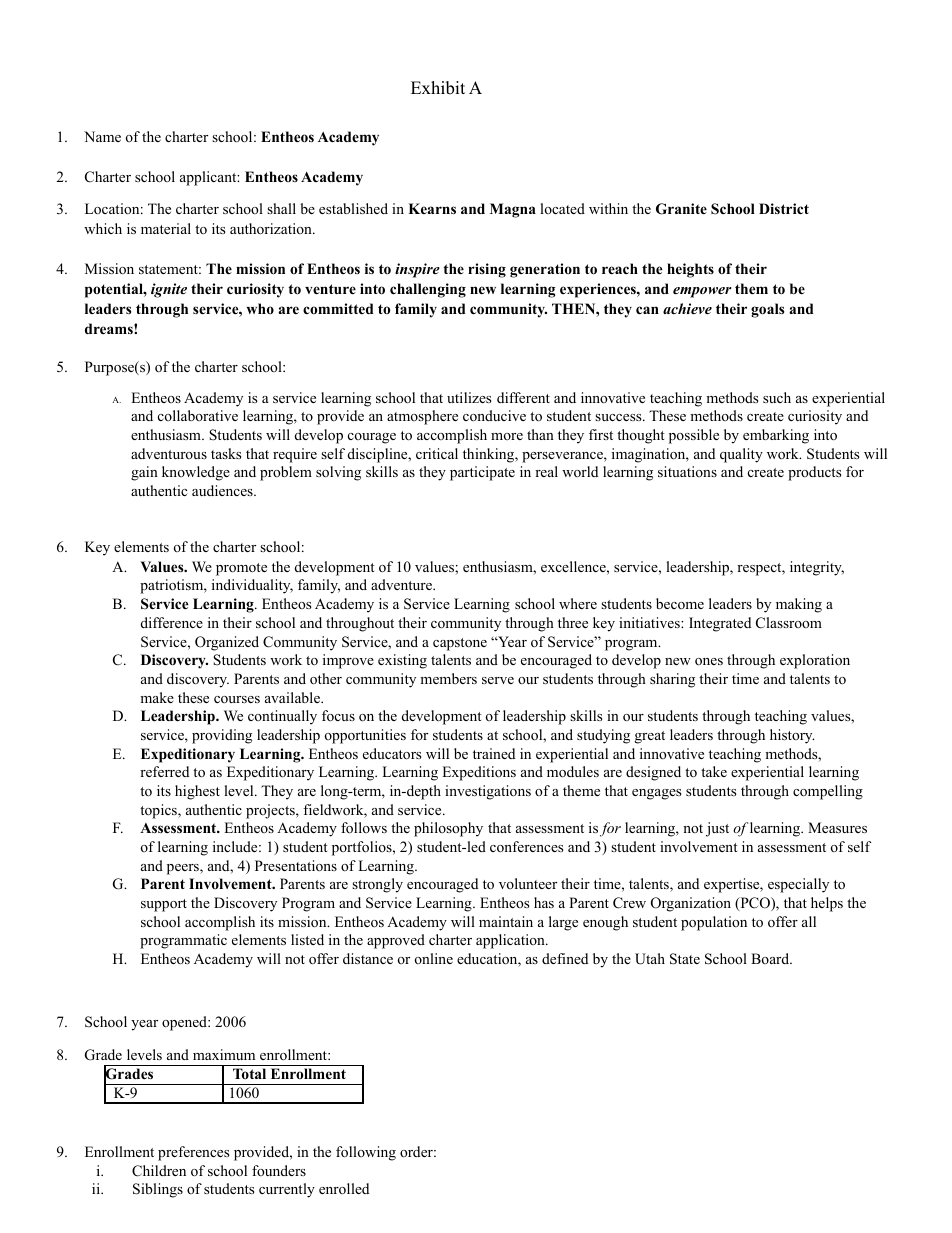 The image size is (952, 1233). What do you see at coordinates (784, 208) in the screenshot?
I see `District` at bounding box center [784, 208].
